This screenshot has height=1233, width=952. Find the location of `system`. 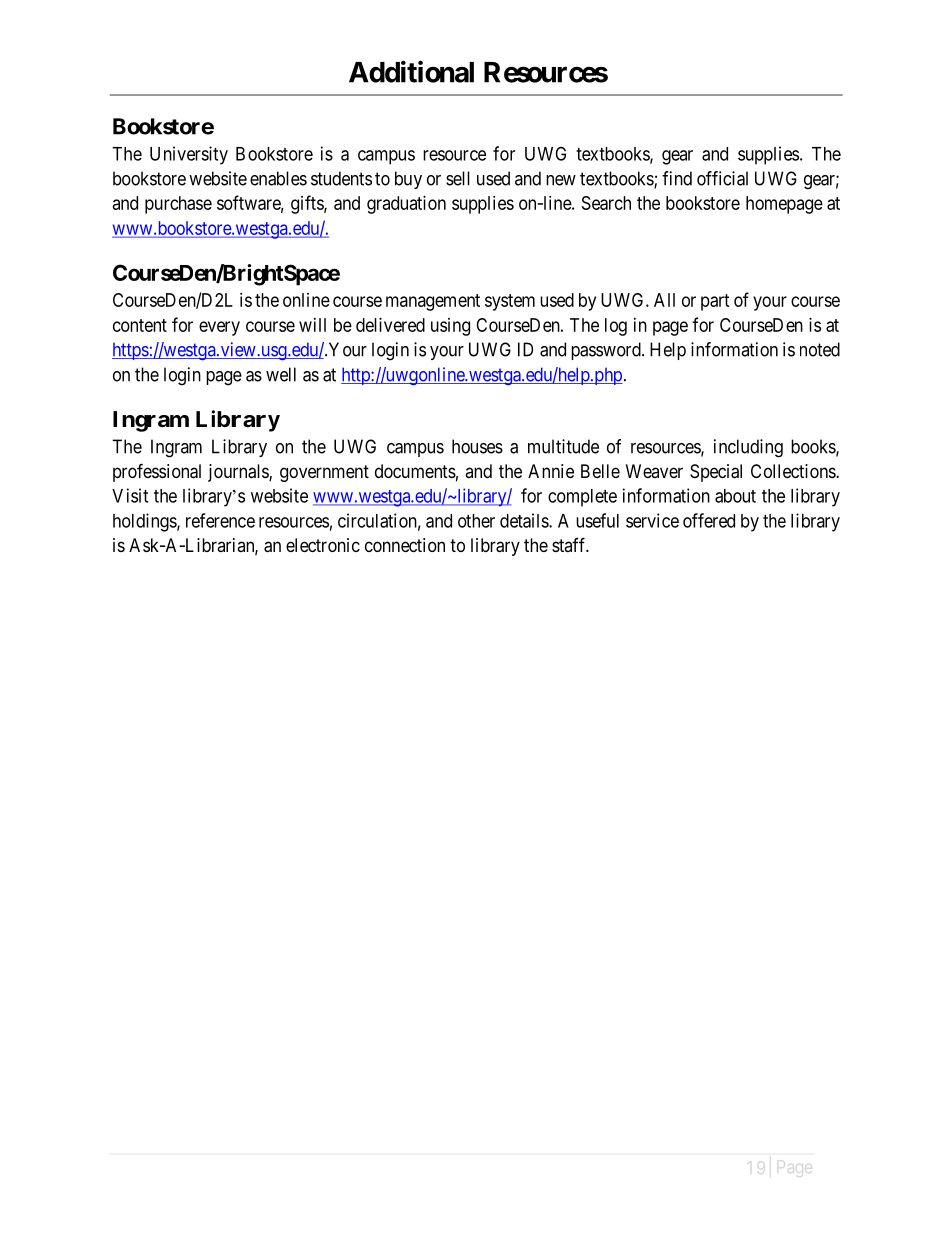

system is located at coordinates (510, 302).
